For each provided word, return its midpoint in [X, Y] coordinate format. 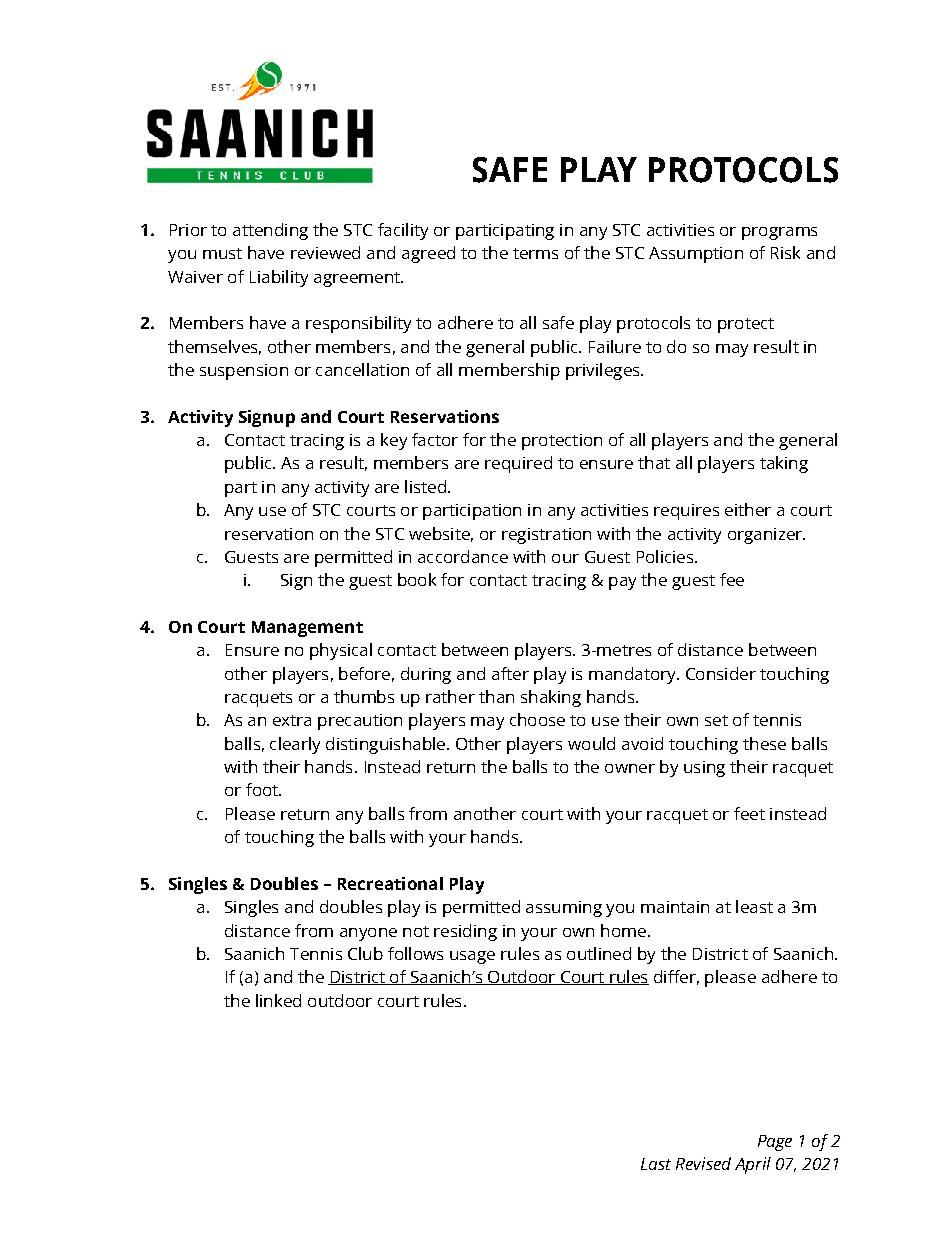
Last [656, 1164]
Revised [703, 1163]
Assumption [696, 255]
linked [278, 1000]
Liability [279, 278]
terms [535, 253]
